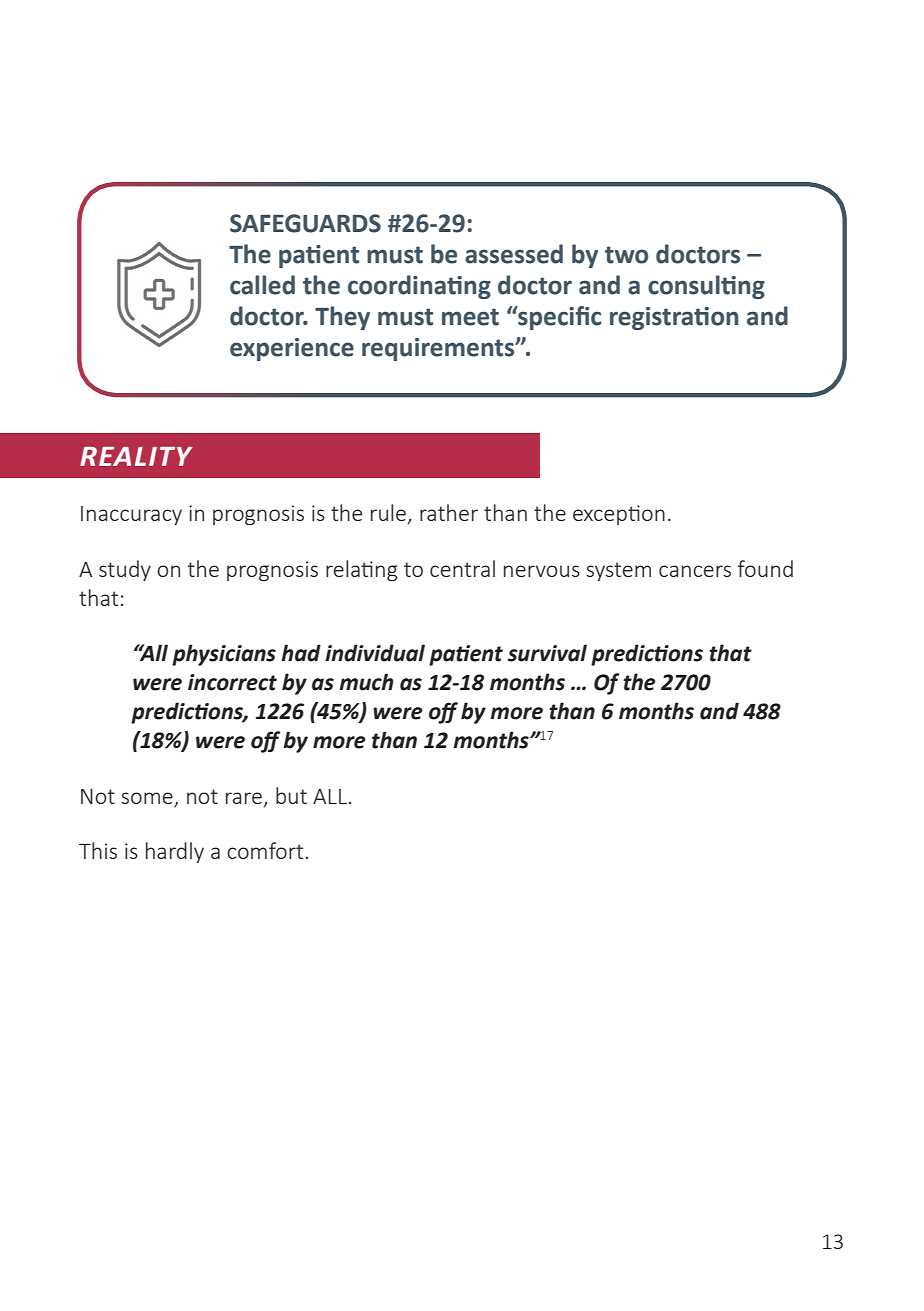 This page has width=924, height=1311. Describe the element at coordinates (514, 254) in the page. I see `assessed` at that location.
